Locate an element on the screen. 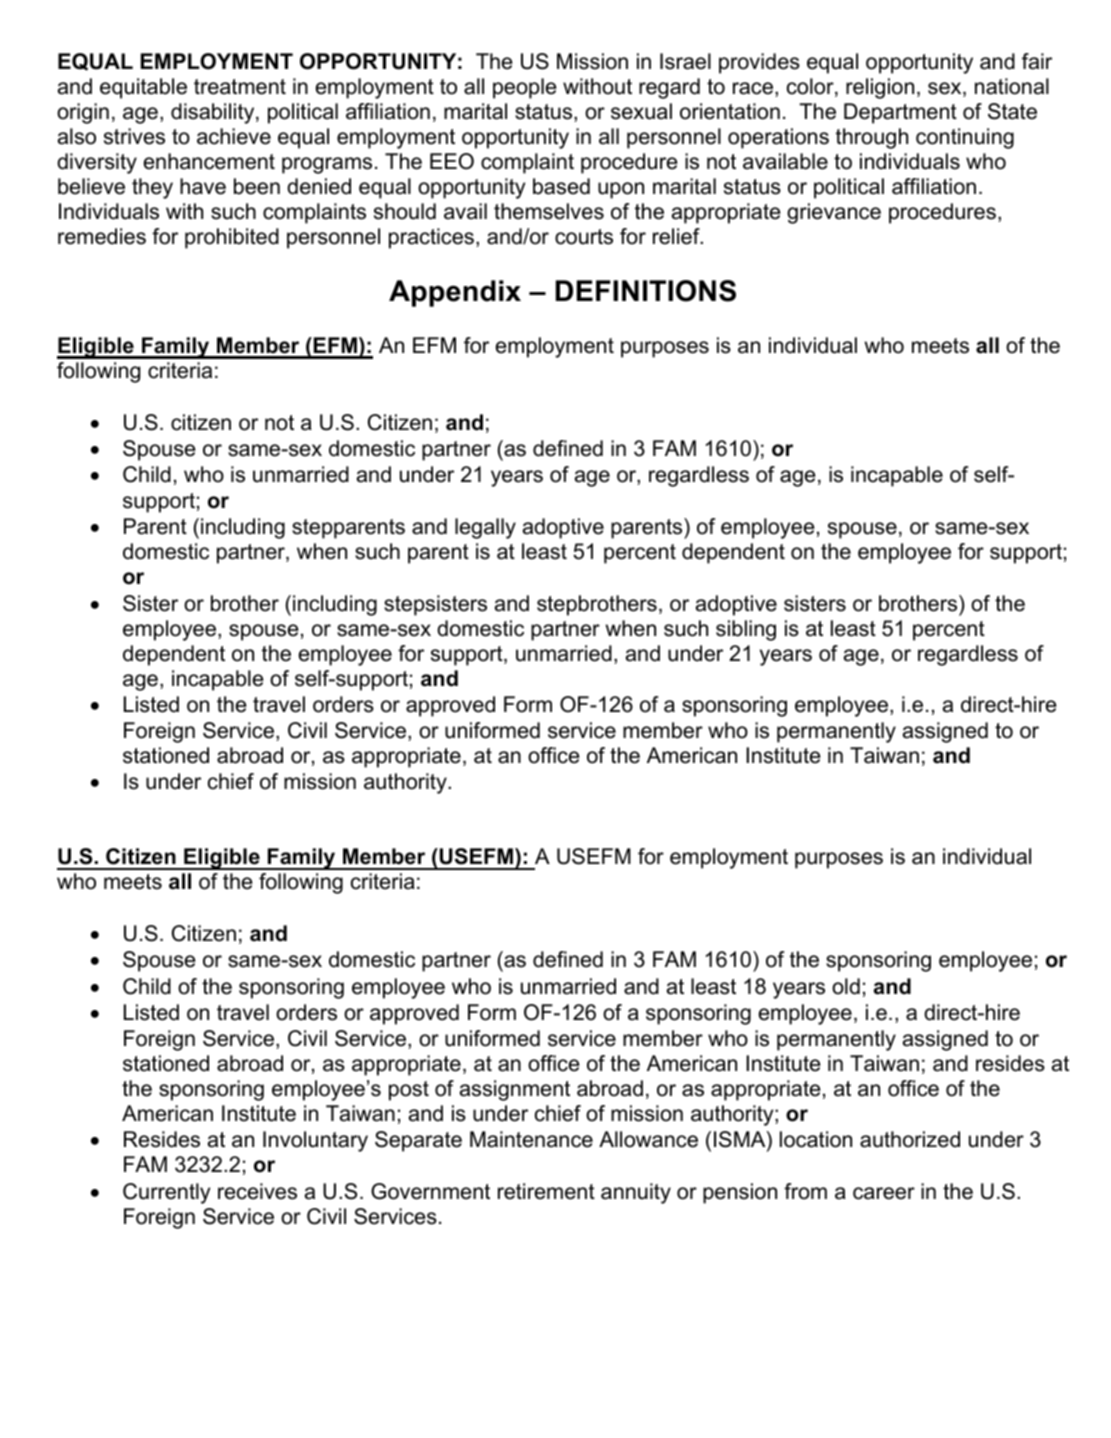 The height and width of the screenshot is (1438, 1111). post is located at coordinates (409, 1091).
